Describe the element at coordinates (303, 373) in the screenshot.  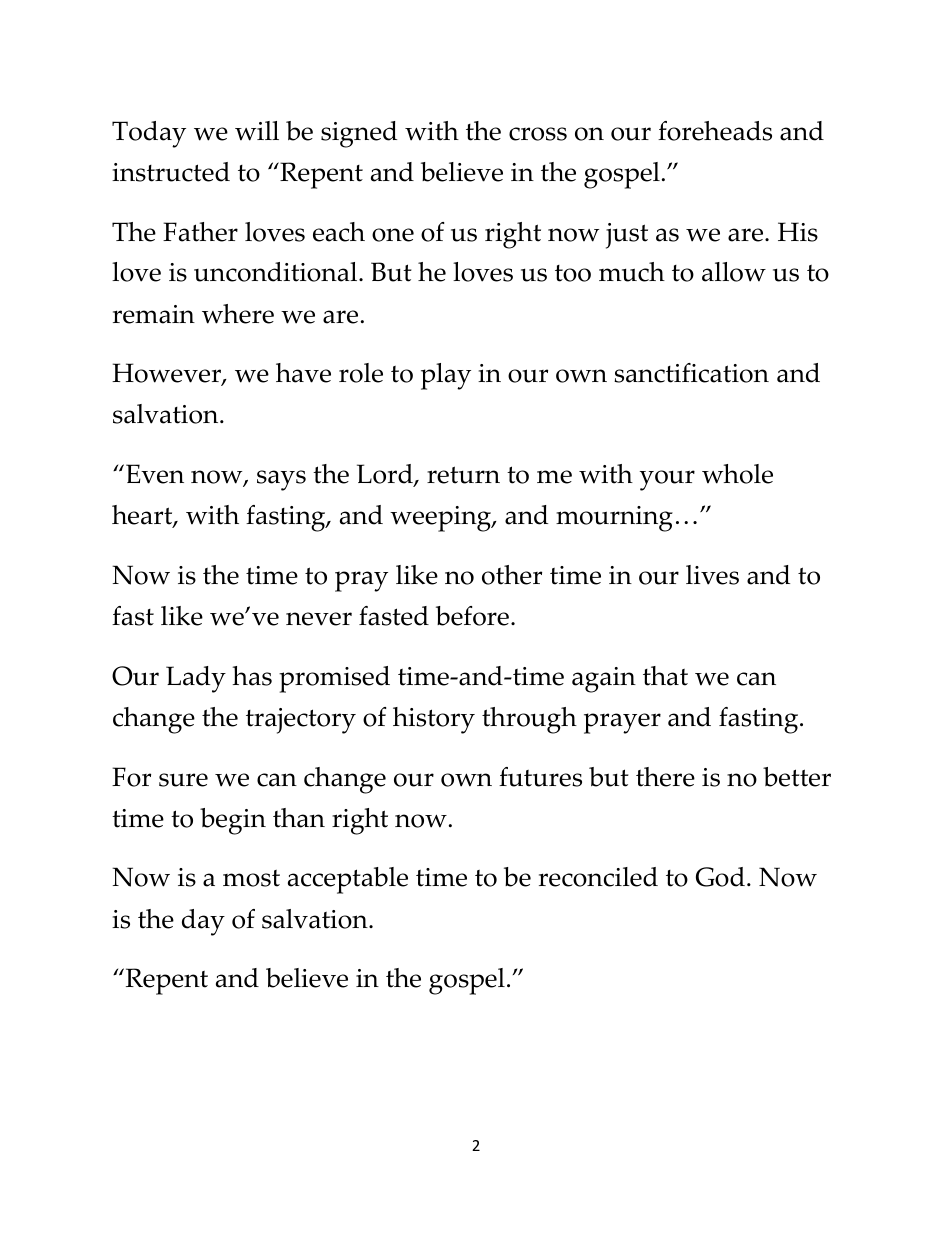
I see `have` at that location.
